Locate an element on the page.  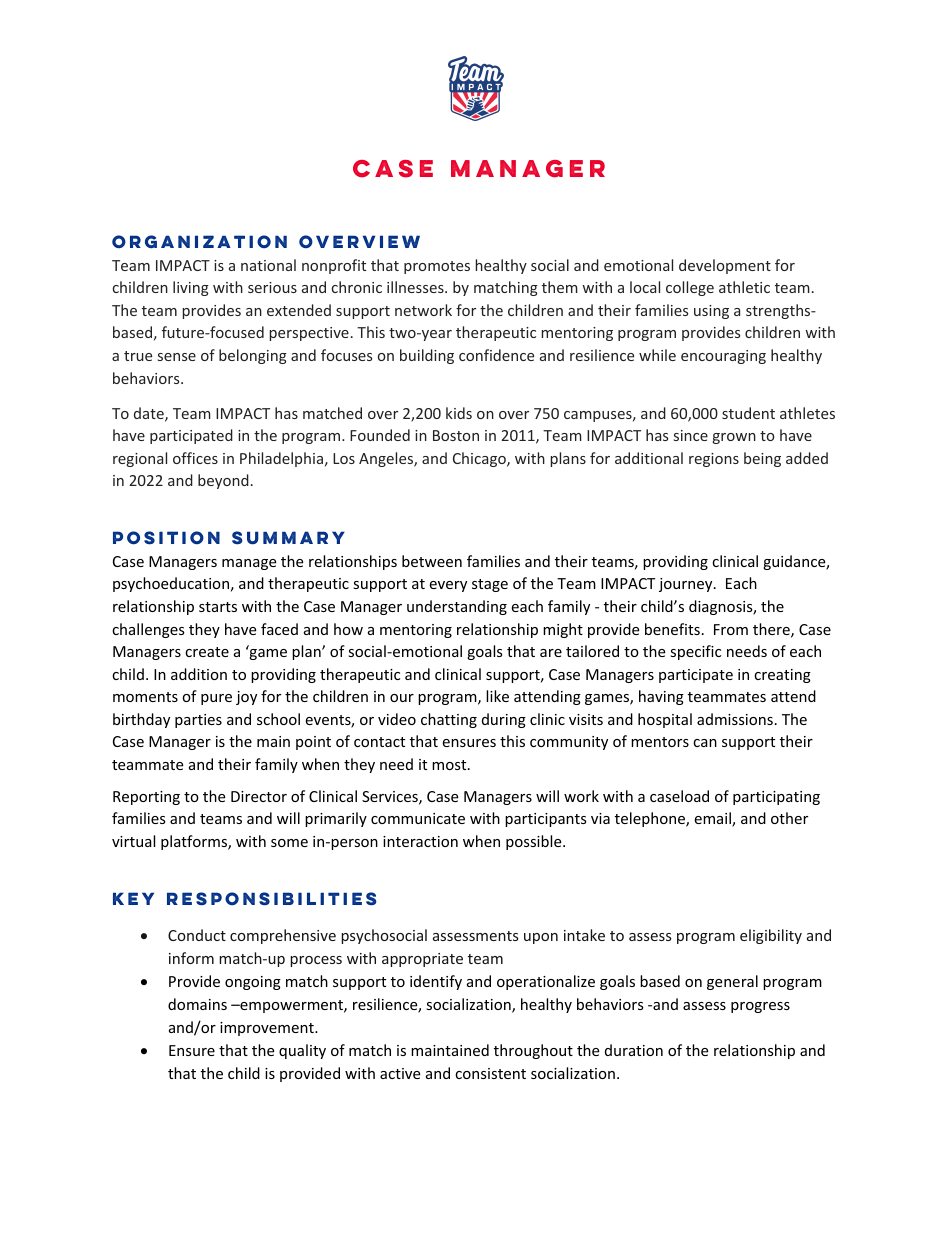
promotes is located at coordinates (437, 267).
